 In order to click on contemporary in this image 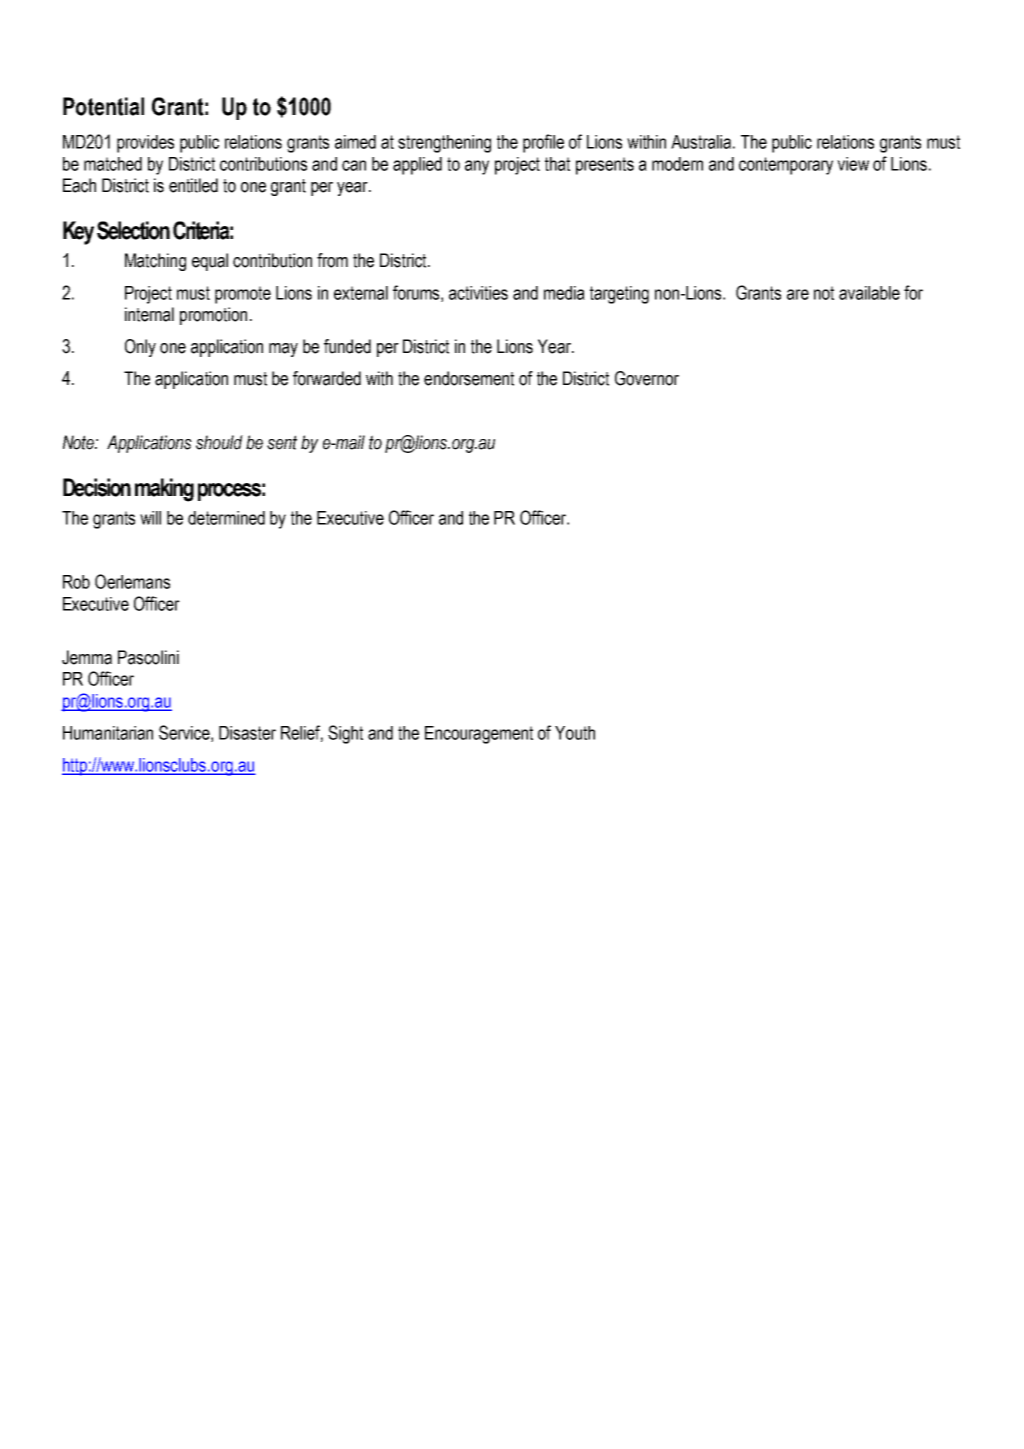, I will do `click(786, 166)`.
